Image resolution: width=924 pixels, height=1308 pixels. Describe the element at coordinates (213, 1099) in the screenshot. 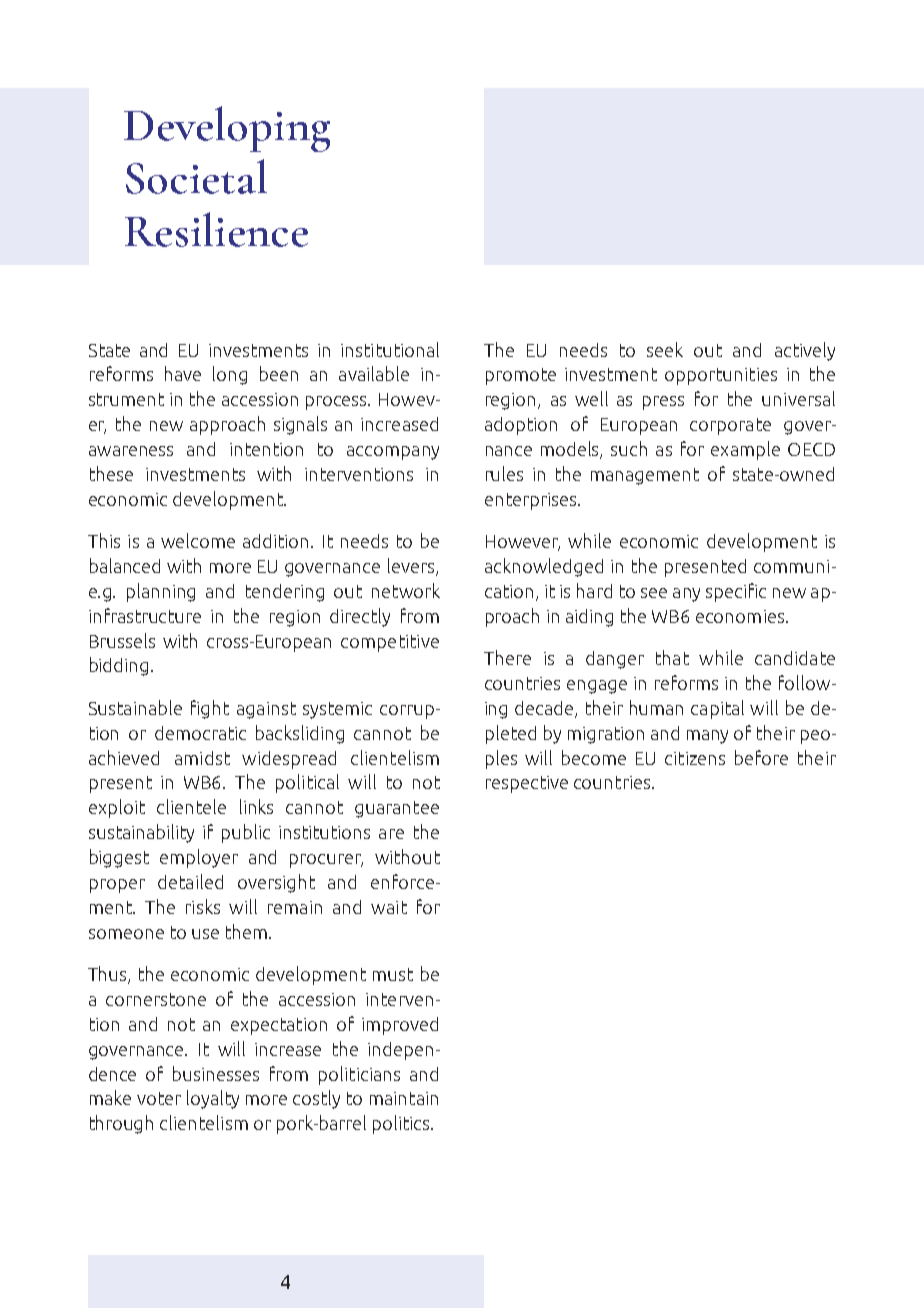

I see `loyalty` at that location.
